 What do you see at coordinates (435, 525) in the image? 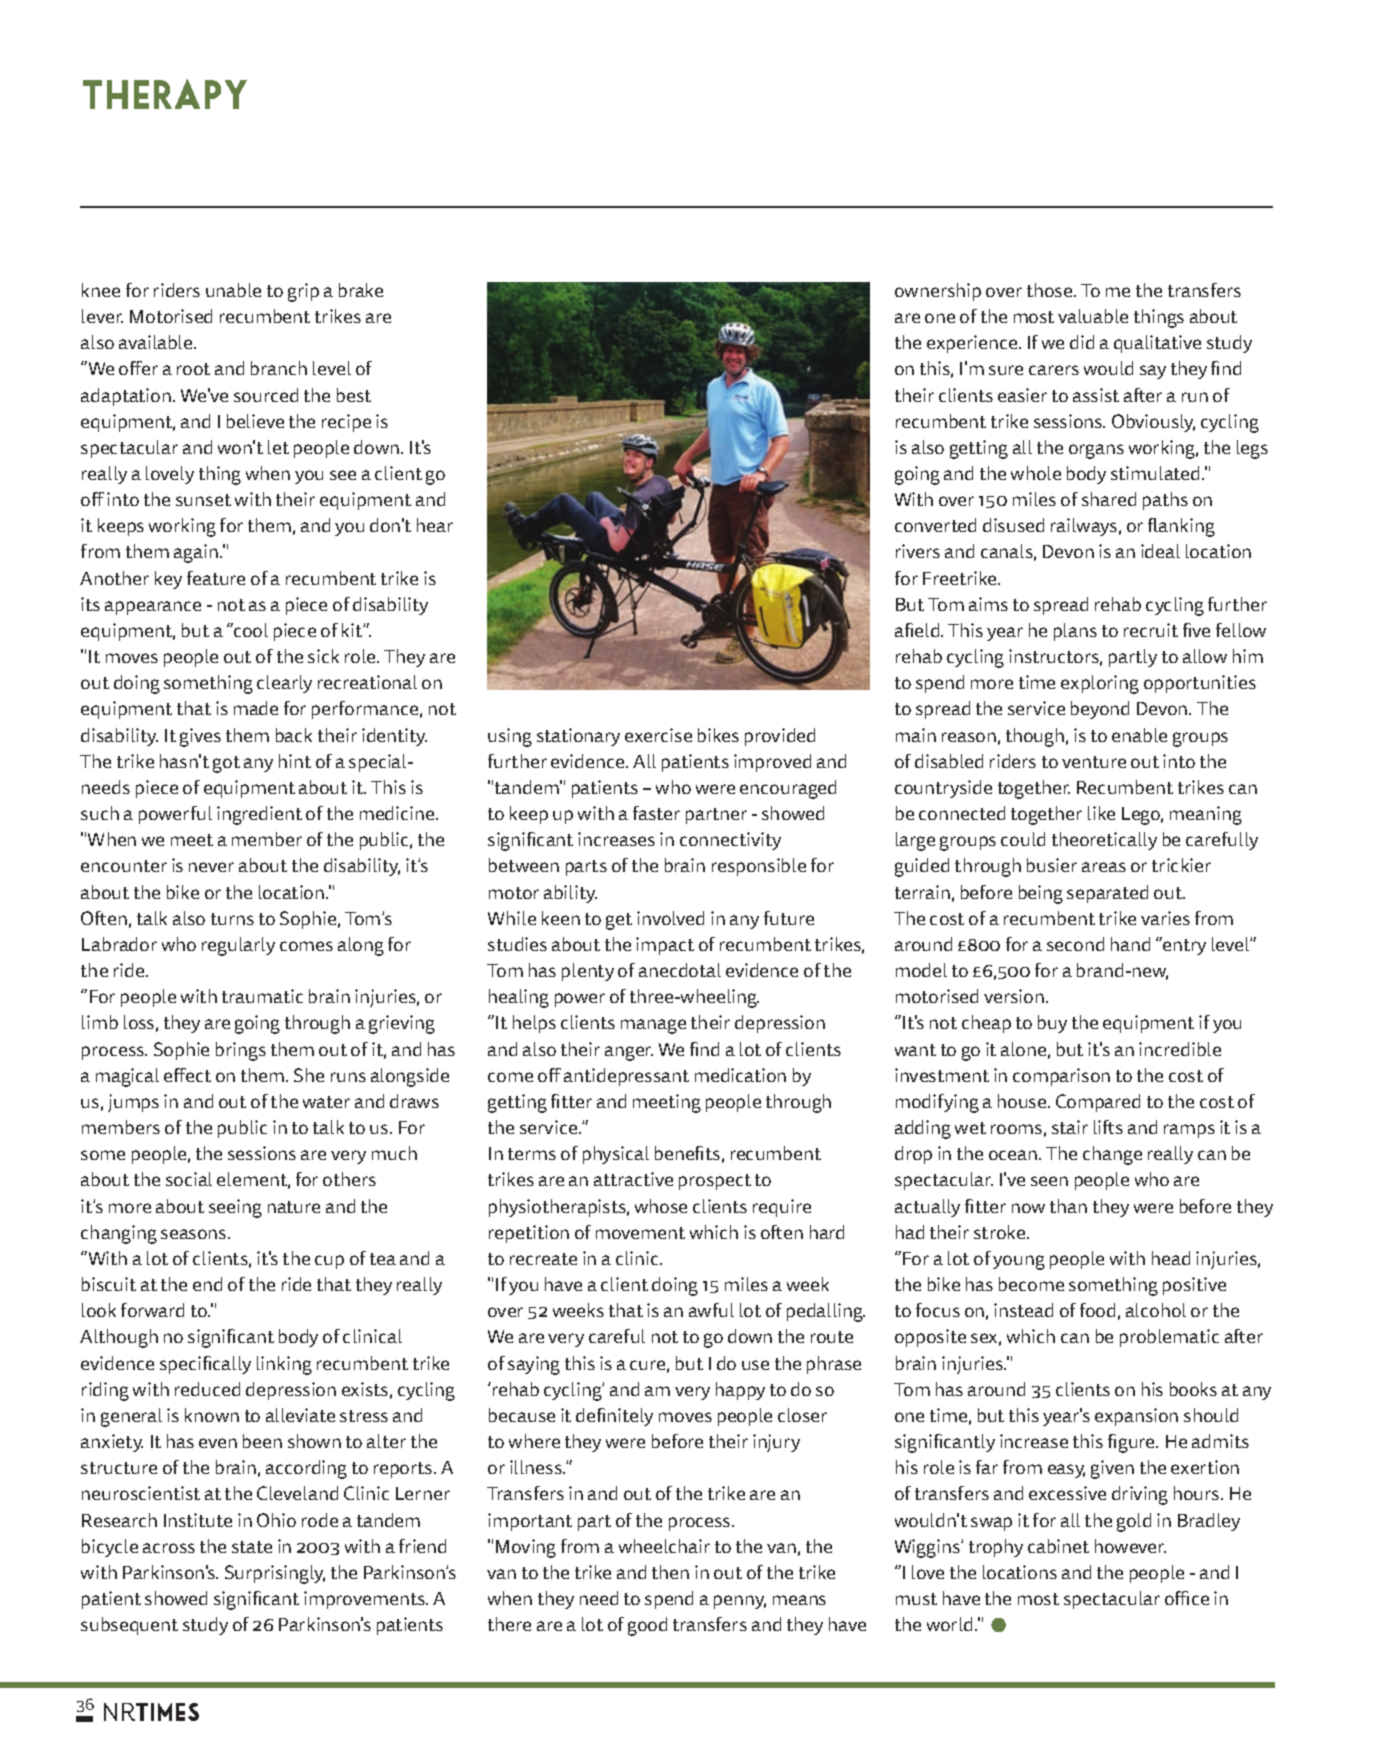
I see `hear` at bounding box center [435, 525].
